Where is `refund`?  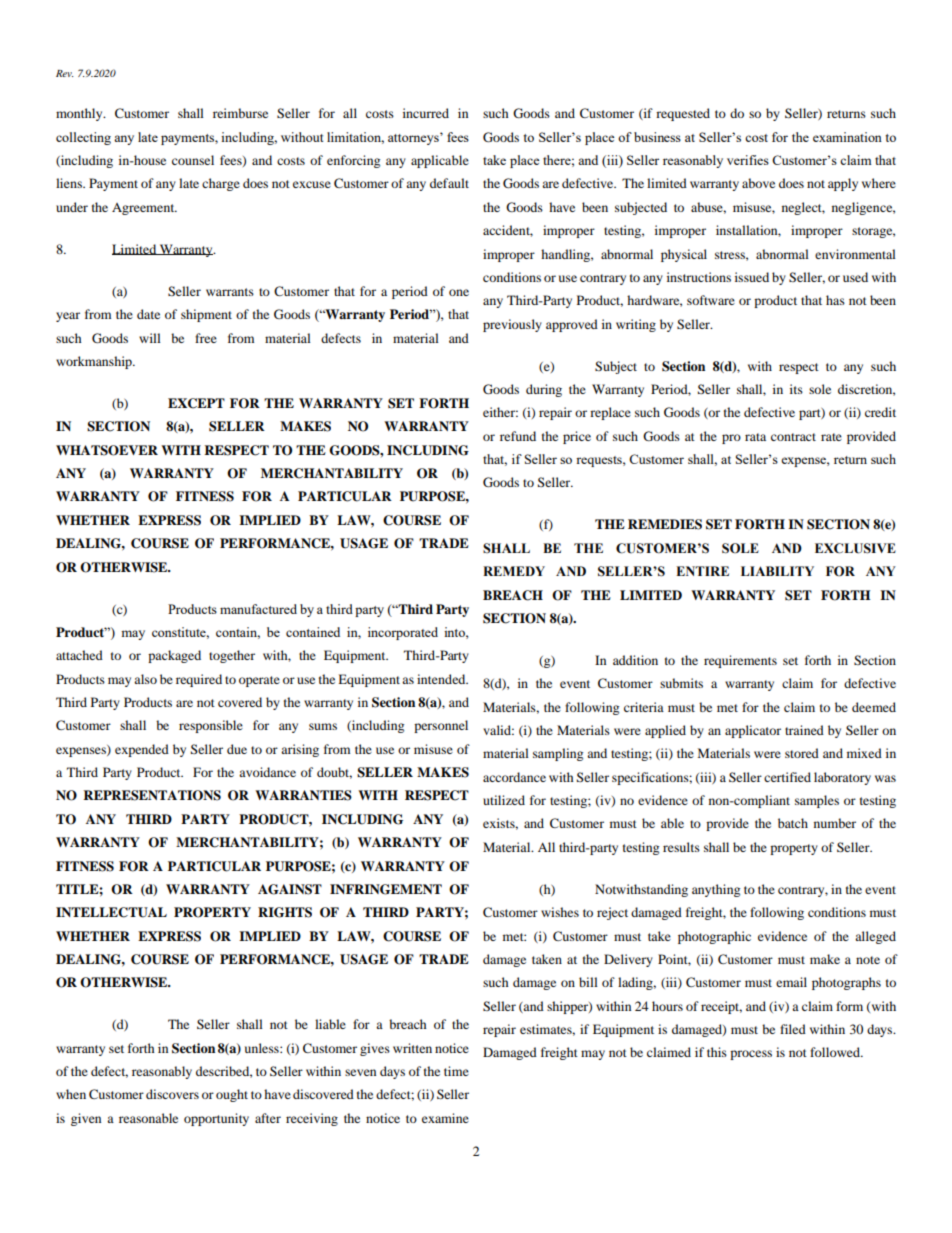
refund is located at coordinates (518, 436).
